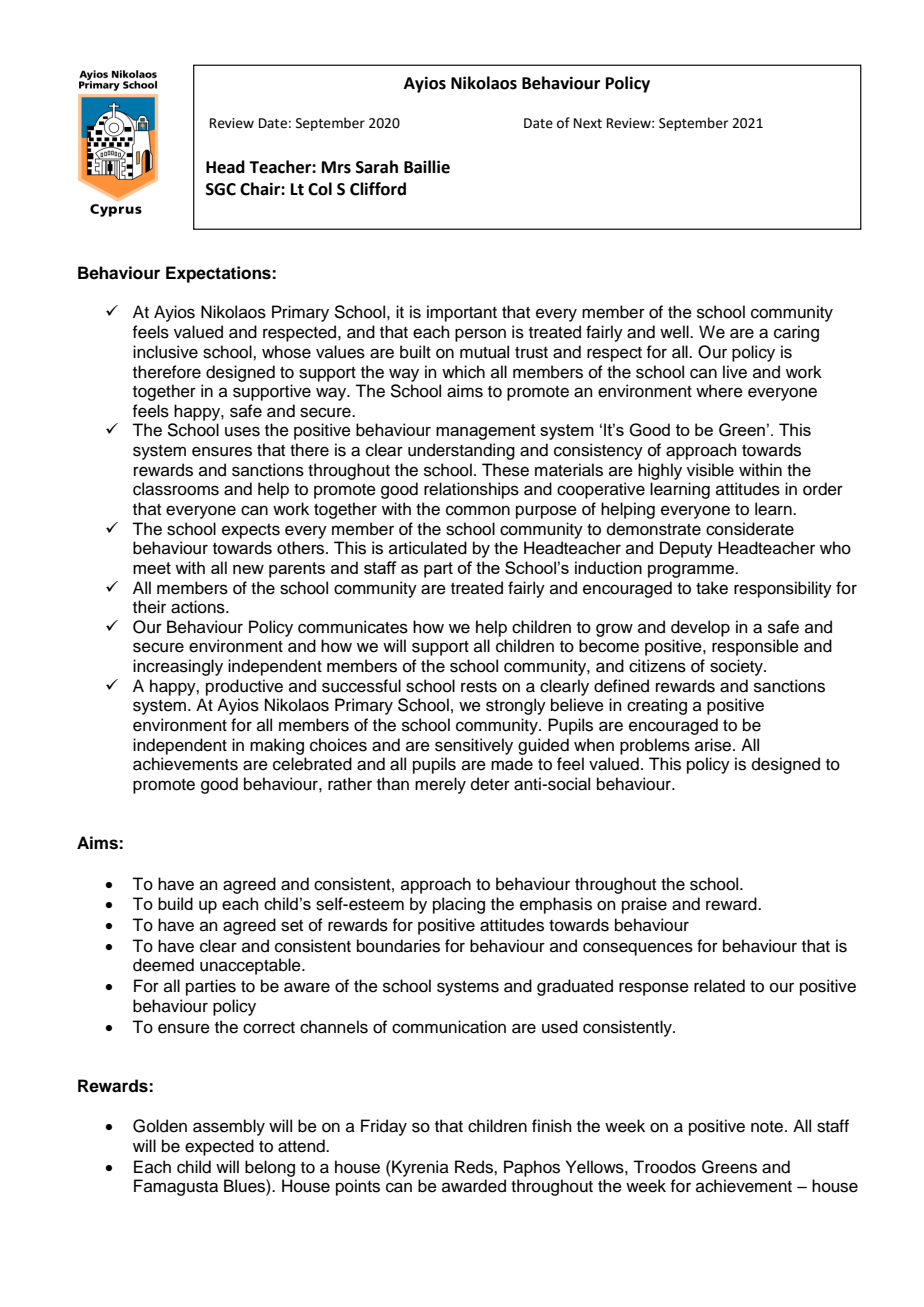 Image resolution: width=924 pixels, height=1307 pixels. Describe the element at coordinates (644, 905) in the screenshot. I see `praise` at that location.
